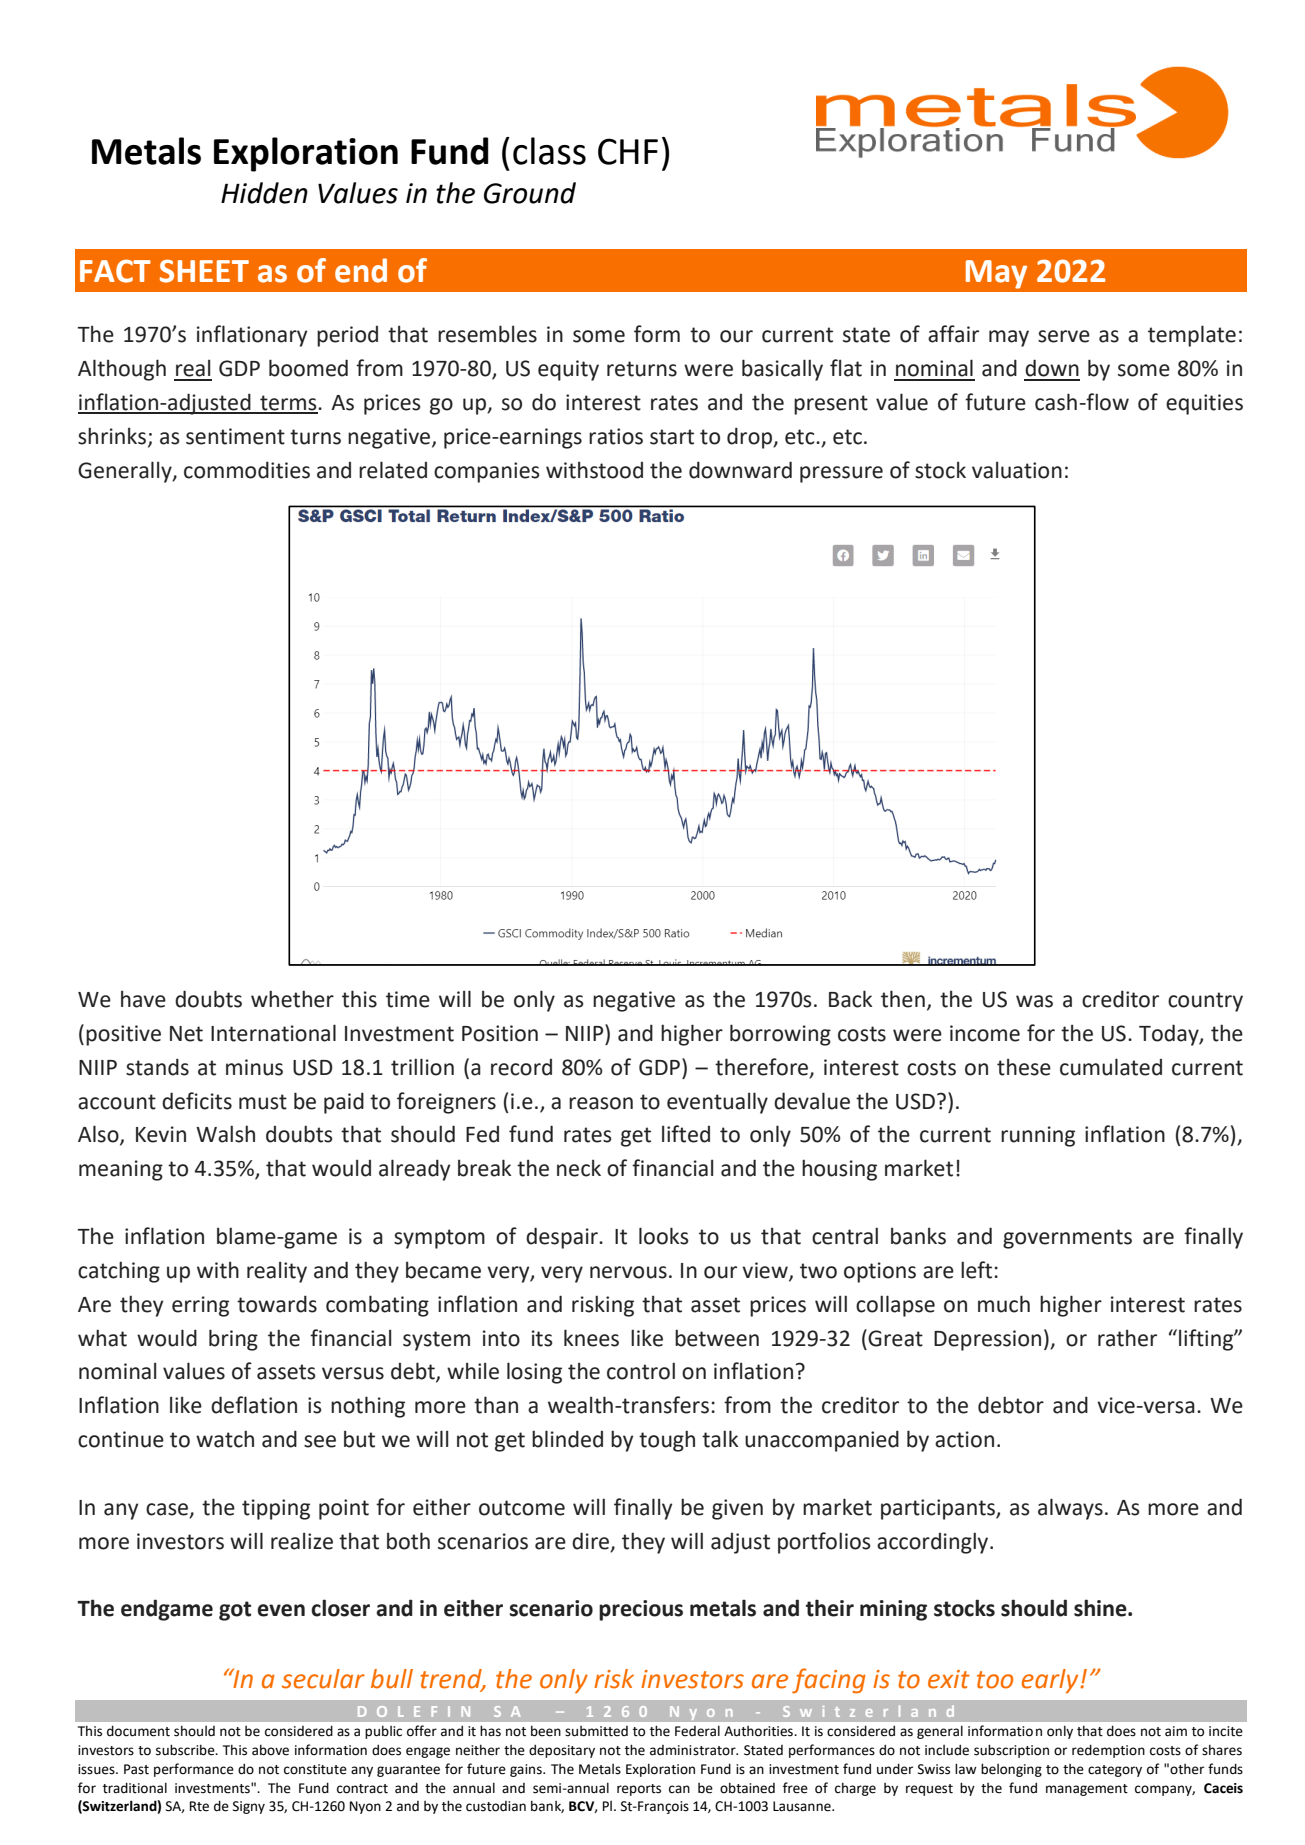 The width and height of the page is (1305, 1845). What do you see at coordinates (841, 474) in the page?
I see `pressure` at bounding box center [841, 474].
